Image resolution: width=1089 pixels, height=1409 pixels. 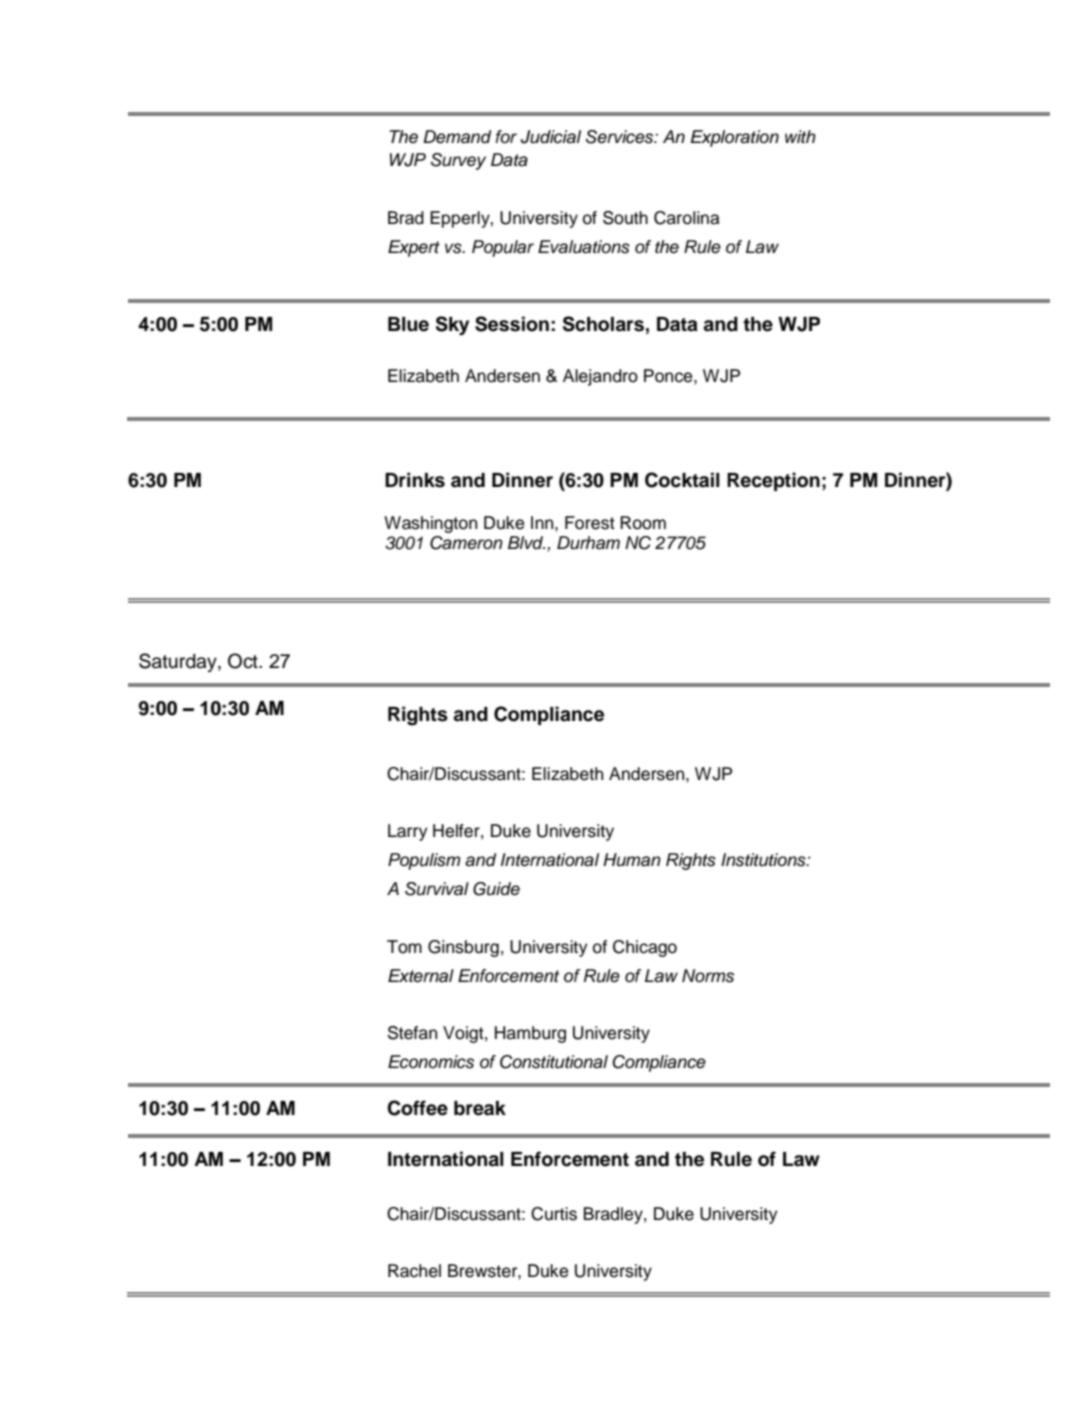 I want to click on Cocktail, so click(x=682, y=480).
